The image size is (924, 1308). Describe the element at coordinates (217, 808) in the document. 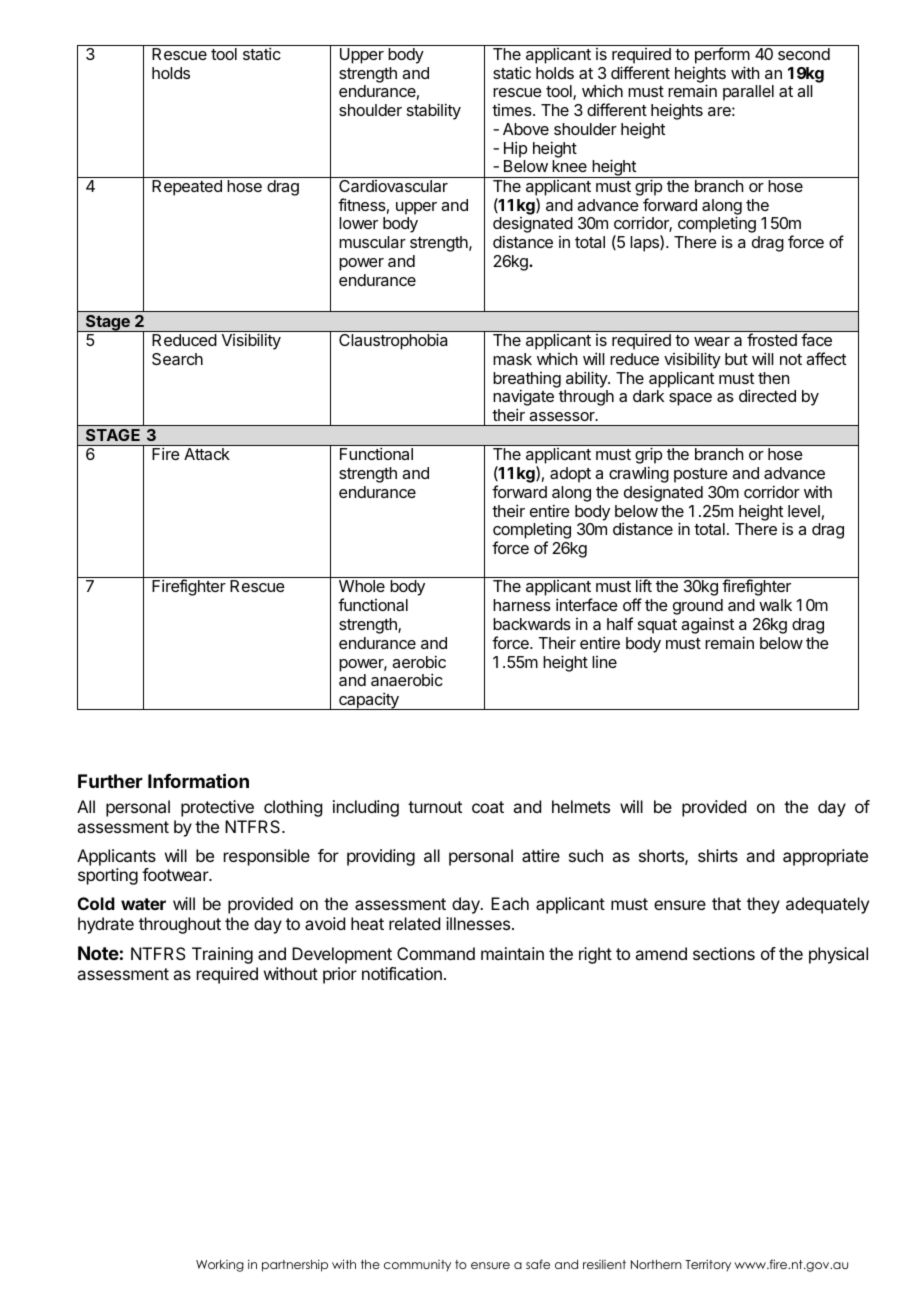

I see `protective` at that location.
